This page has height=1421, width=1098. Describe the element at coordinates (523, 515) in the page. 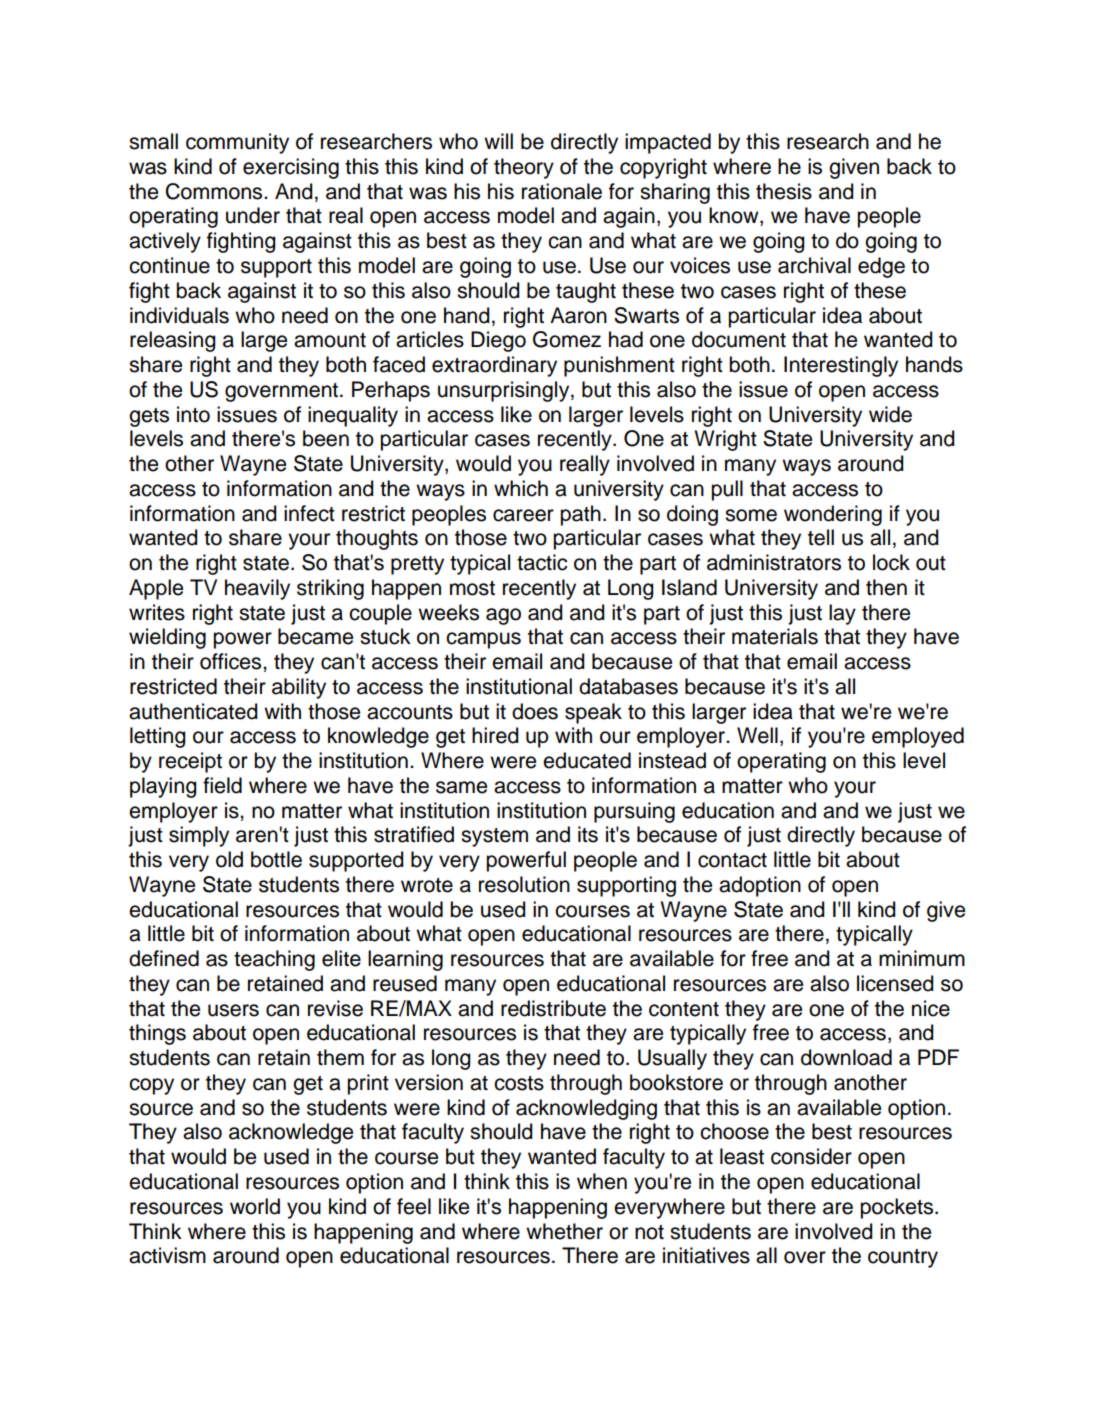

I see `career` at that location.
